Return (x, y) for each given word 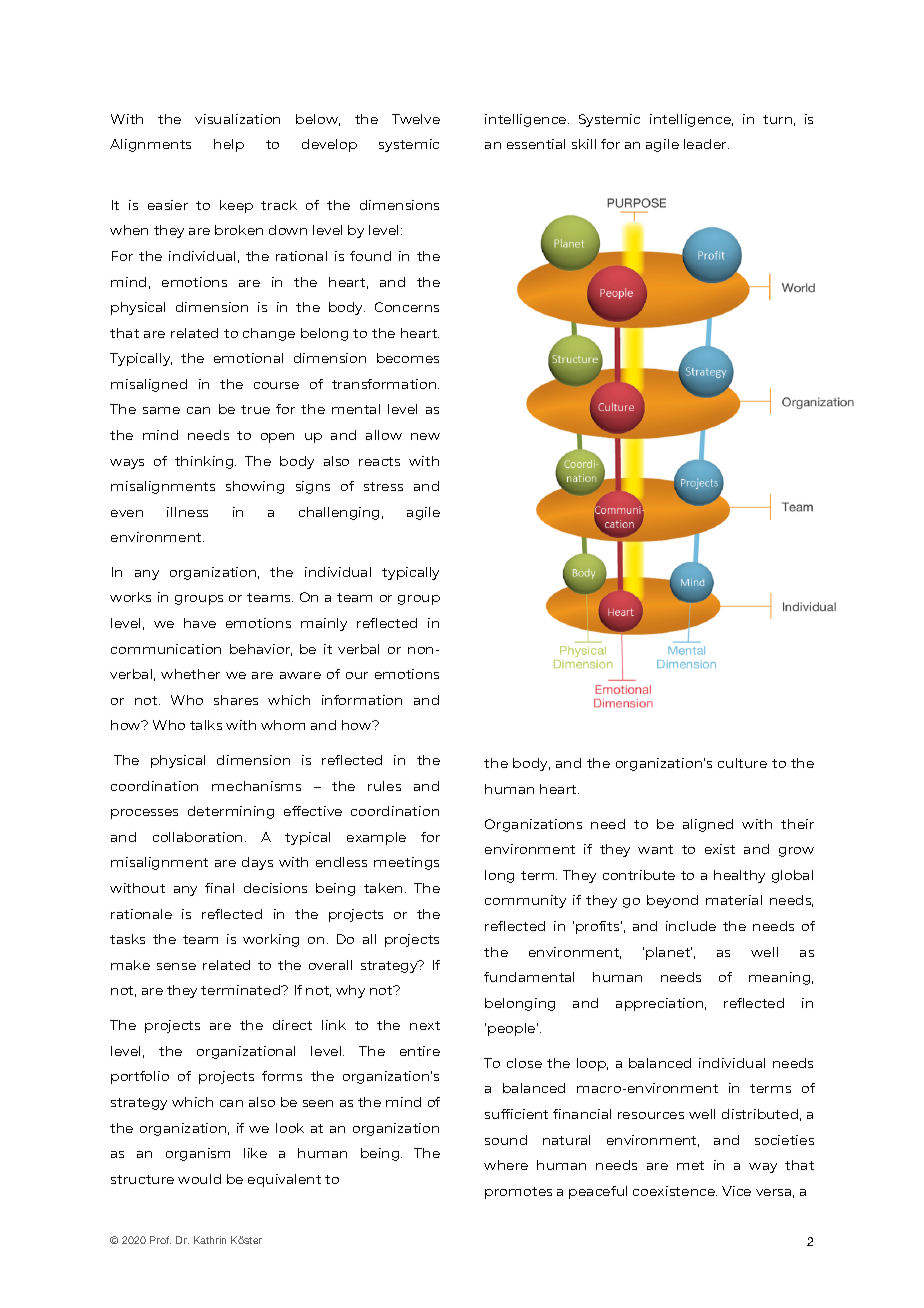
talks (206, 725)
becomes (408, 358)
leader (706, 144)
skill (584, 144)
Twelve (416, 119)
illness (187, 512)
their (797, 824)
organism (198, 1154)
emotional (248, 358)
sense (176, 966)
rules (384, 786)
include (691, 926)
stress (383, 486)
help (229, 145)
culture (742, 763)
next (425, 1025)
